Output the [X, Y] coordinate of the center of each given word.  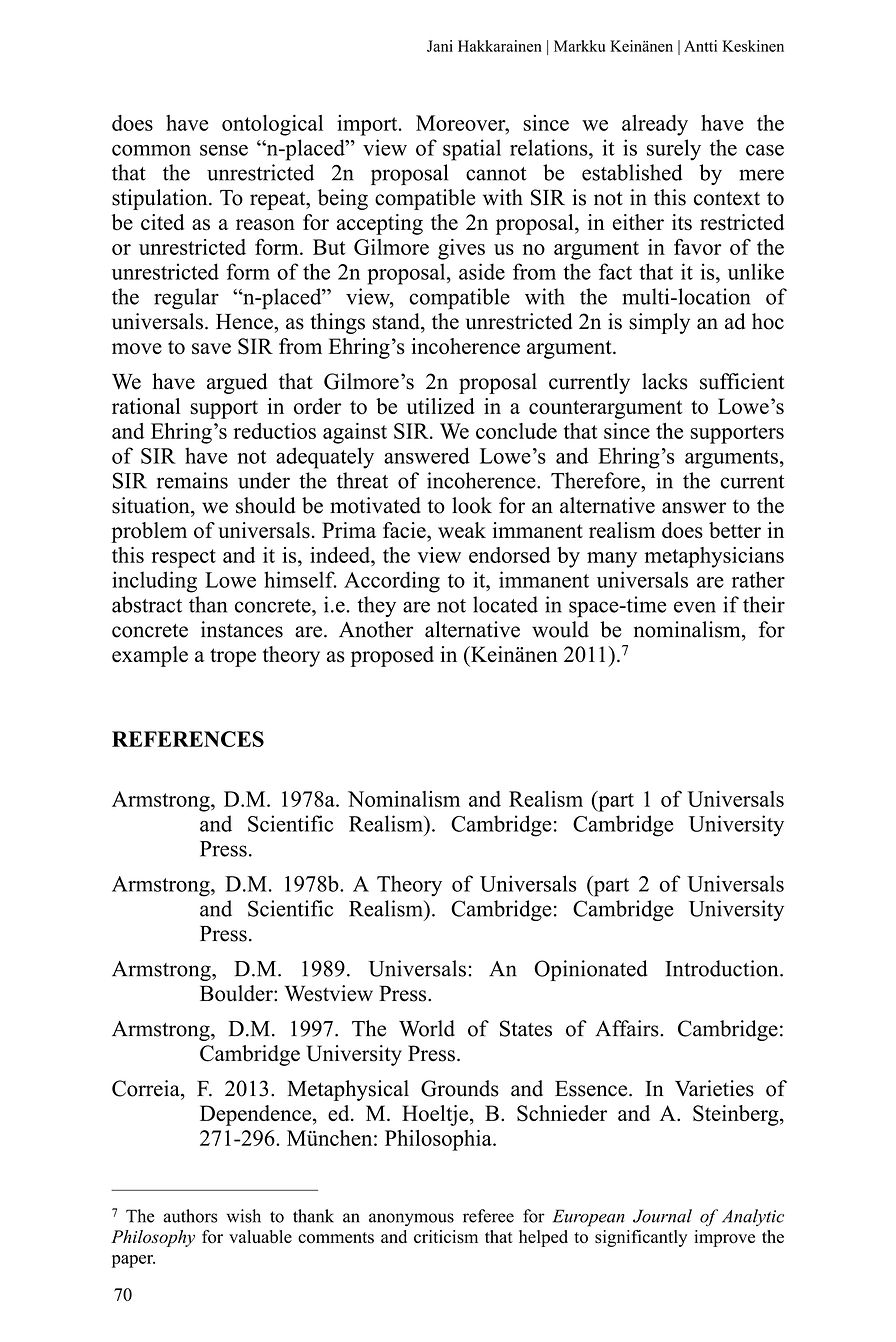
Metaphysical [348, 1090]
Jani [440, 46]
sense [224, 150]
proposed [392, 656]
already [655, 125]
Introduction [723, 968]
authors [190, 1216]
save [211, 349]
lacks [665, 381]
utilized [441, 406]
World [427, 1028]
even [695, 607]
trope [233, 657]
